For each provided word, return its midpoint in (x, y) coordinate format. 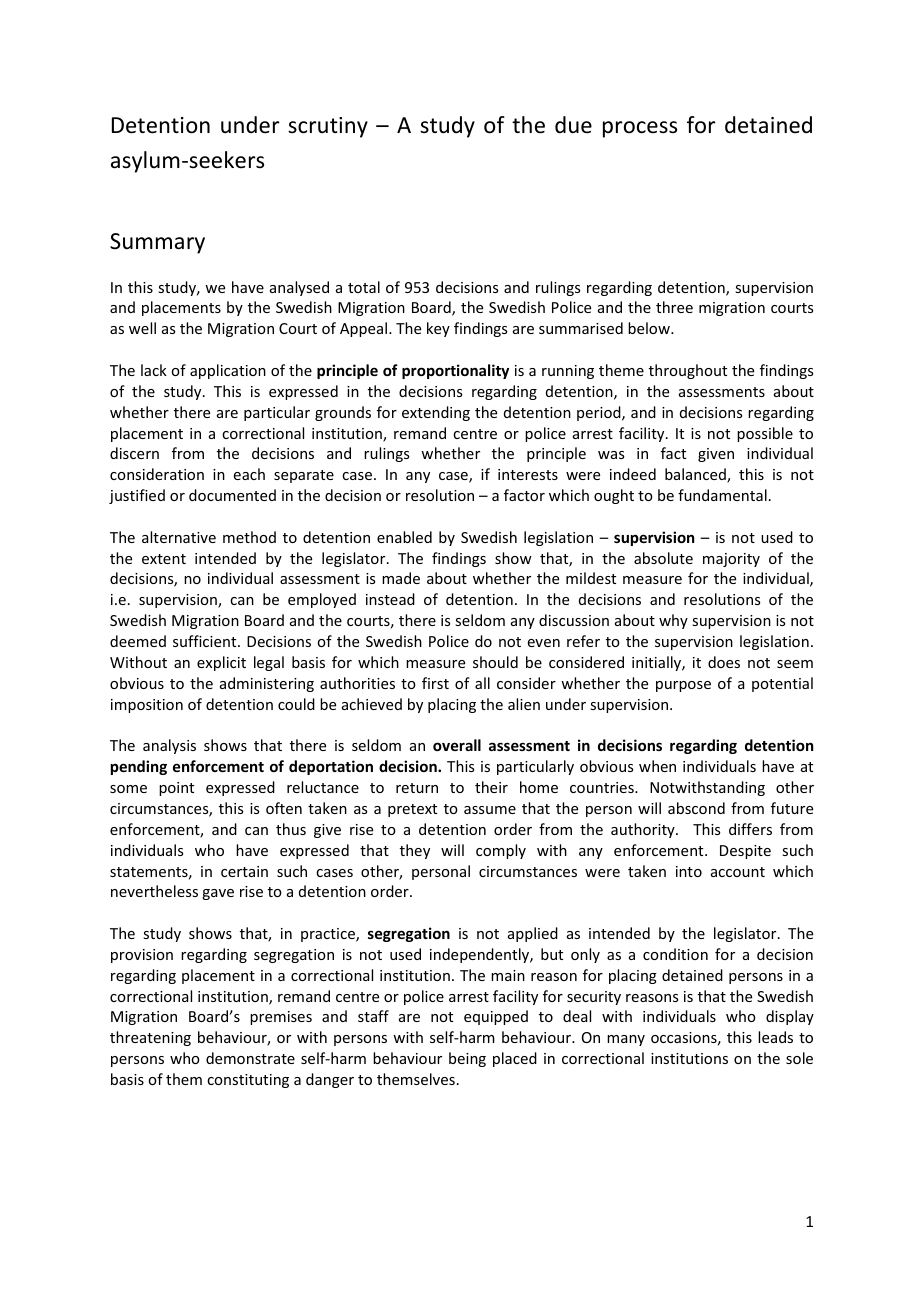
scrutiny (328, 127)
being (467, 1059)
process (640, 129)
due (573, 125)
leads (775, 1037)
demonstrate (250, 1058)
